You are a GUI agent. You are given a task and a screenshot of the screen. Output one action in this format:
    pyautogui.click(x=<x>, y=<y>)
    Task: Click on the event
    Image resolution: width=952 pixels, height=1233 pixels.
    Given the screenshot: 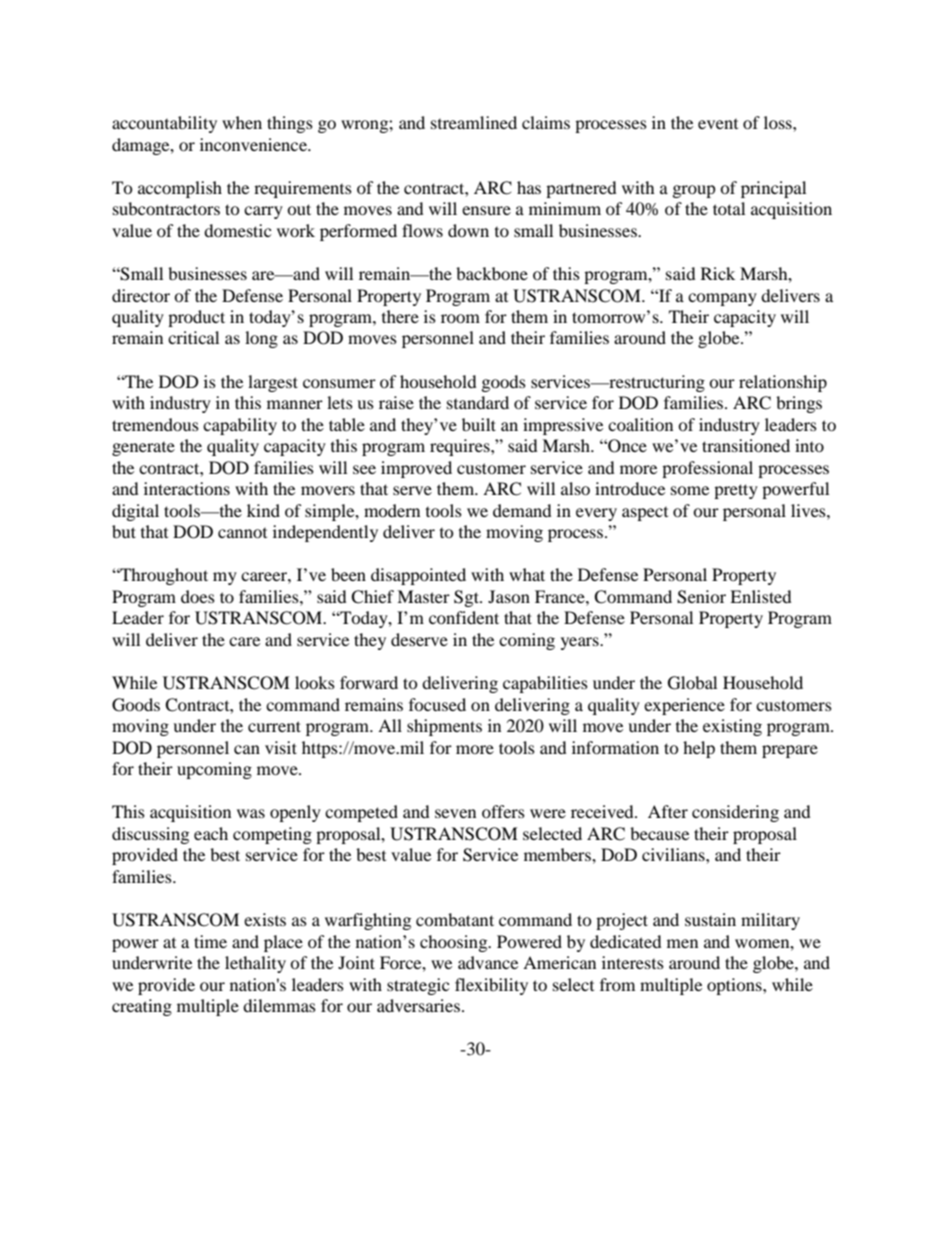 What is the action you would take?
    pyautogui.click(x=718, y=124)
